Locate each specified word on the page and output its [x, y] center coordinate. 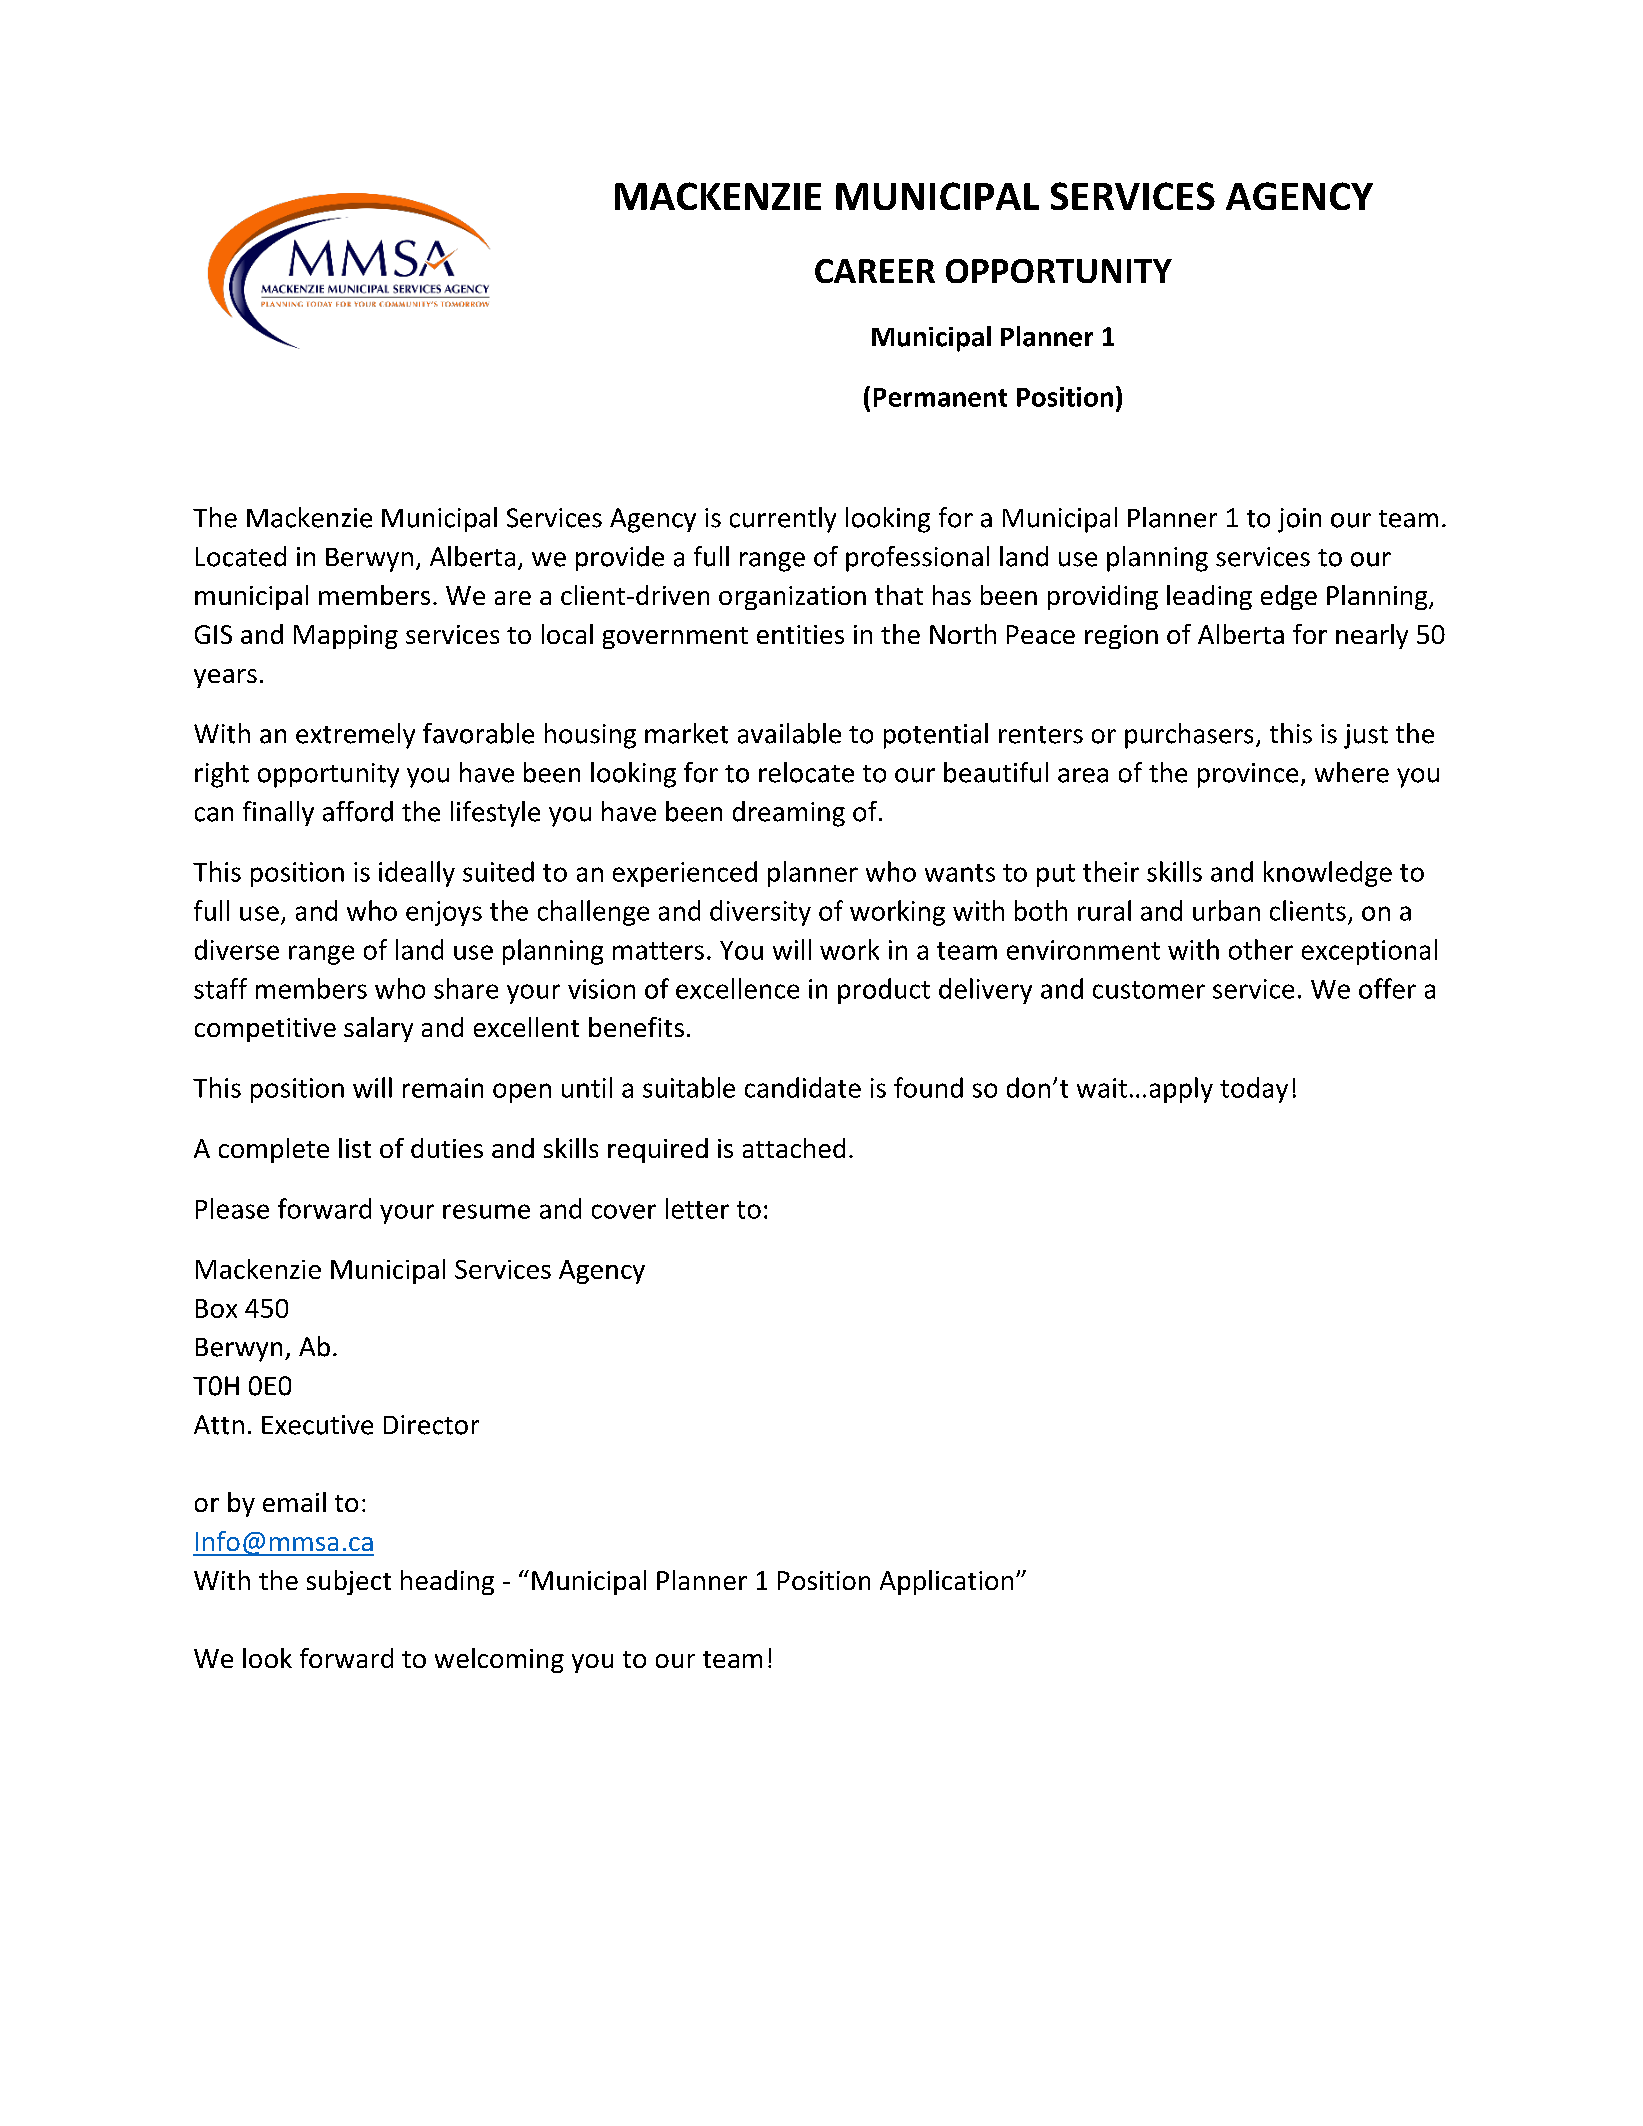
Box [216, 1308]
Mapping [346, 637]
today [1254, 1090]
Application [946, 1582]
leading [1209, 597]
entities [800, 634]
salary [378, 1029]
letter [697, 1208]
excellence [737, 988]
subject [349, 1582]
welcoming [499, 1660]
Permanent [940, 397]
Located [241, 556]
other [1261, 949]
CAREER [875, 271]
